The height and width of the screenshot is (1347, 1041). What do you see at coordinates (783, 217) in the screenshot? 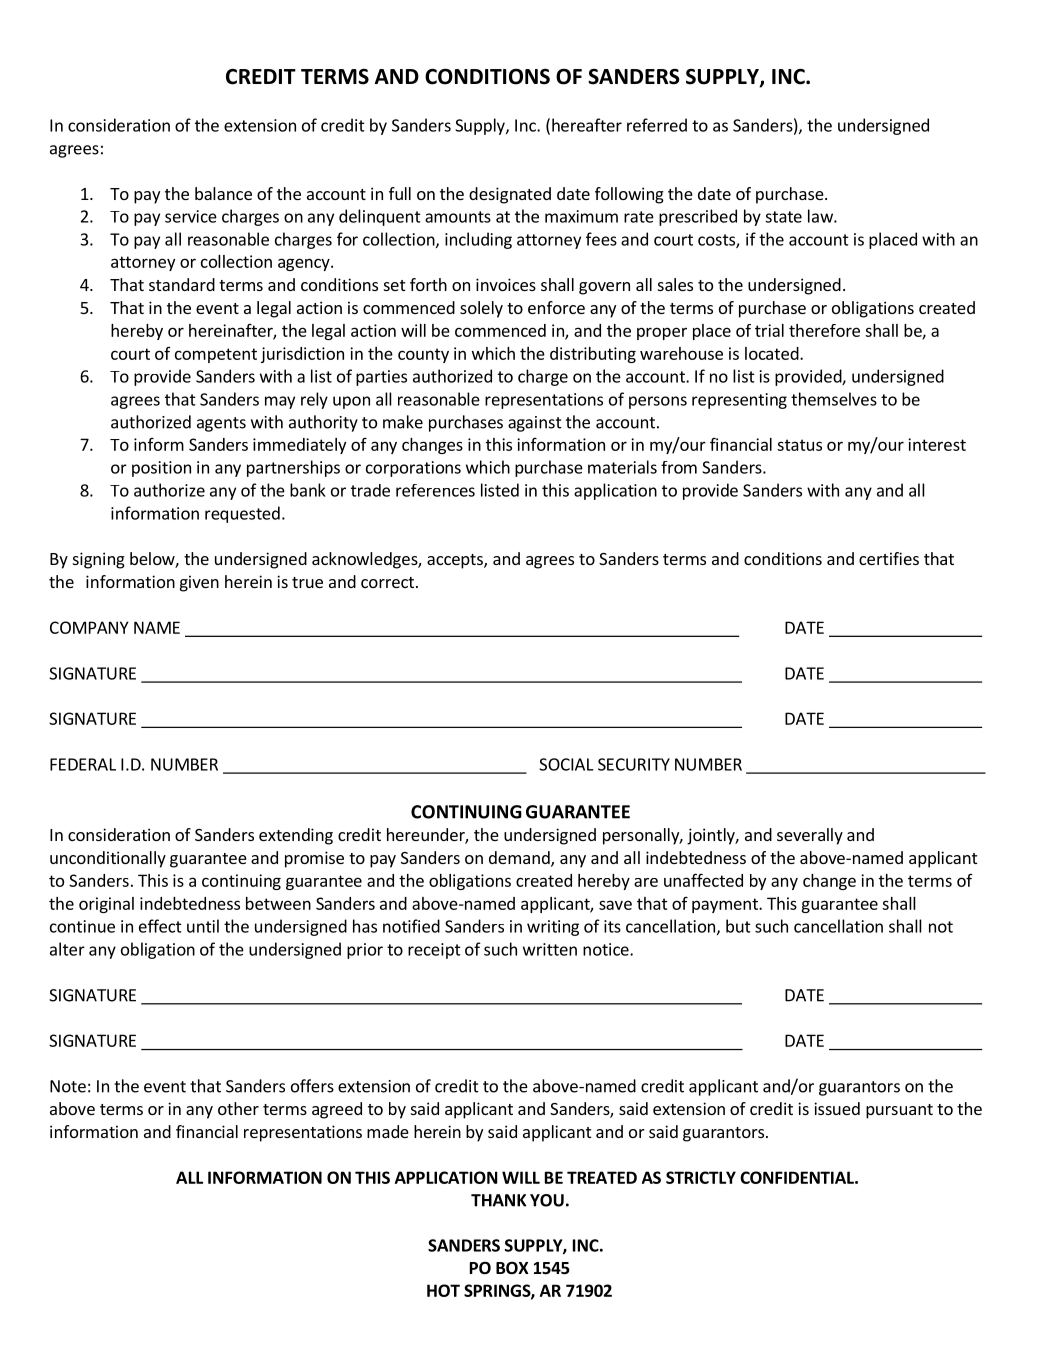
I see `state` at bounding box center [783, 217].
